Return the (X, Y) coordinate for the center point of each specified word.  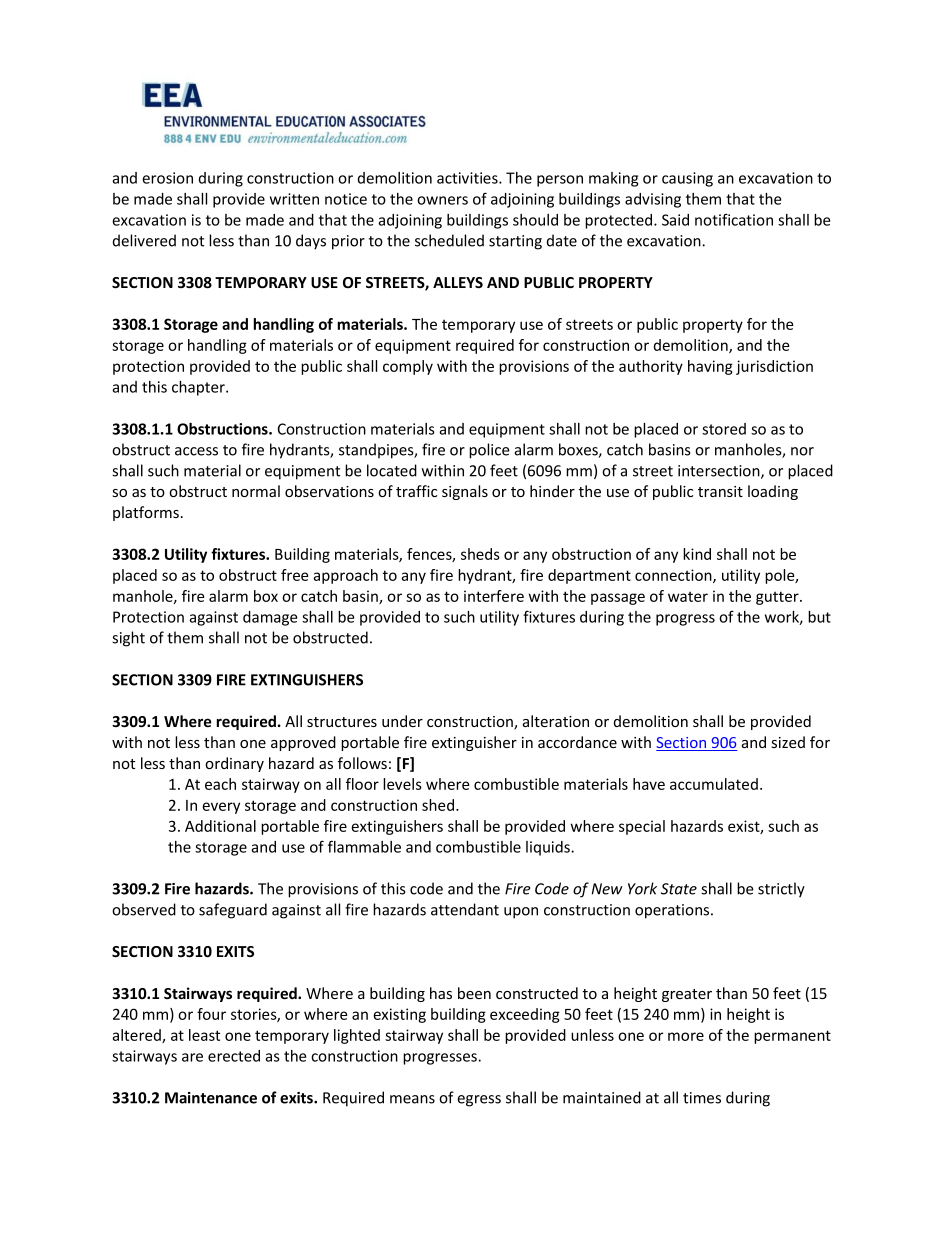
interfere (494, 596)
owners (442, 200)
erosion (167, 178)
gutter (778, 598)
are (192, 1057)
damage (270, 618)
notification (734, 219)
